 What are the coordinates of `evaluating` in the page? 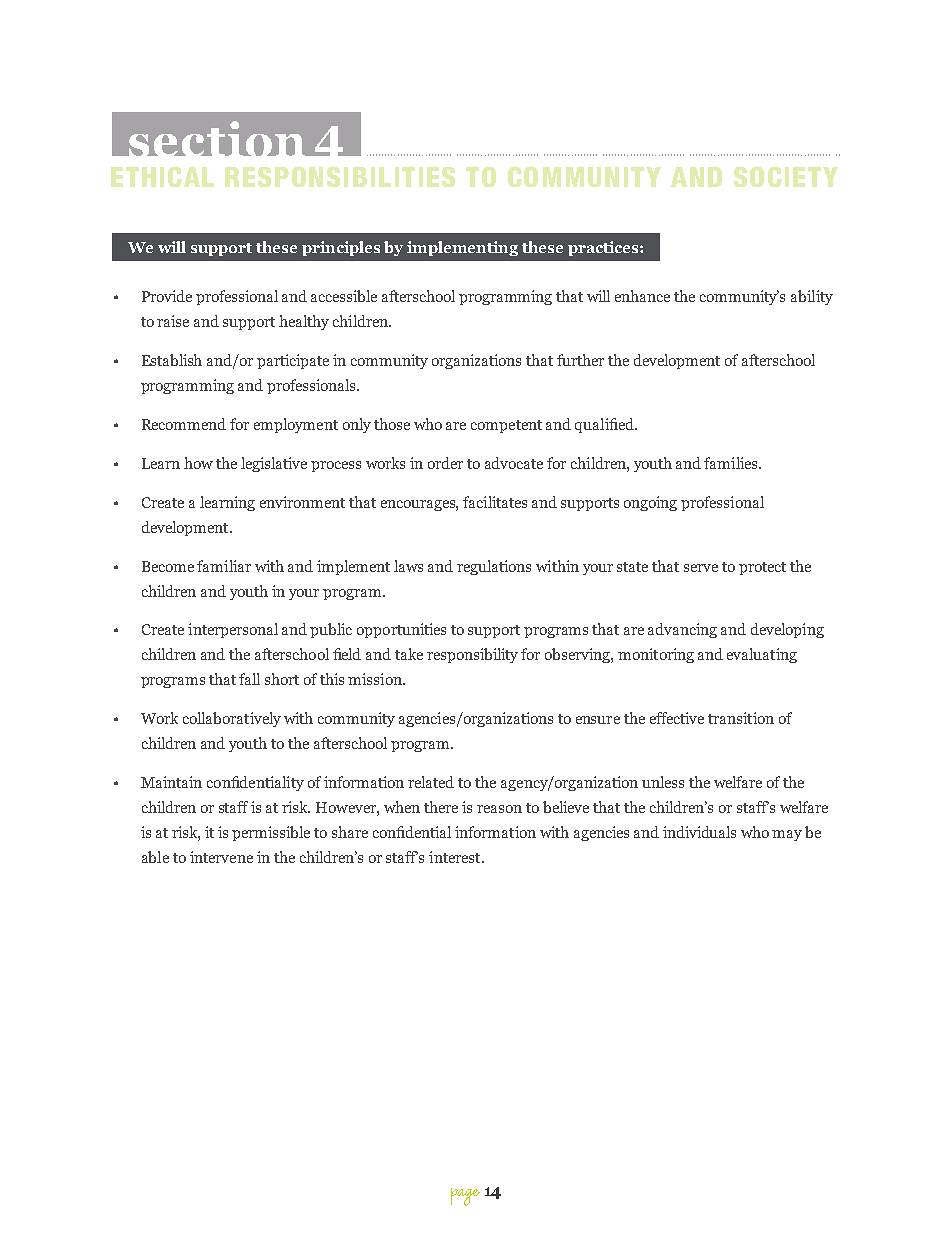 It's located at (762, 655).
